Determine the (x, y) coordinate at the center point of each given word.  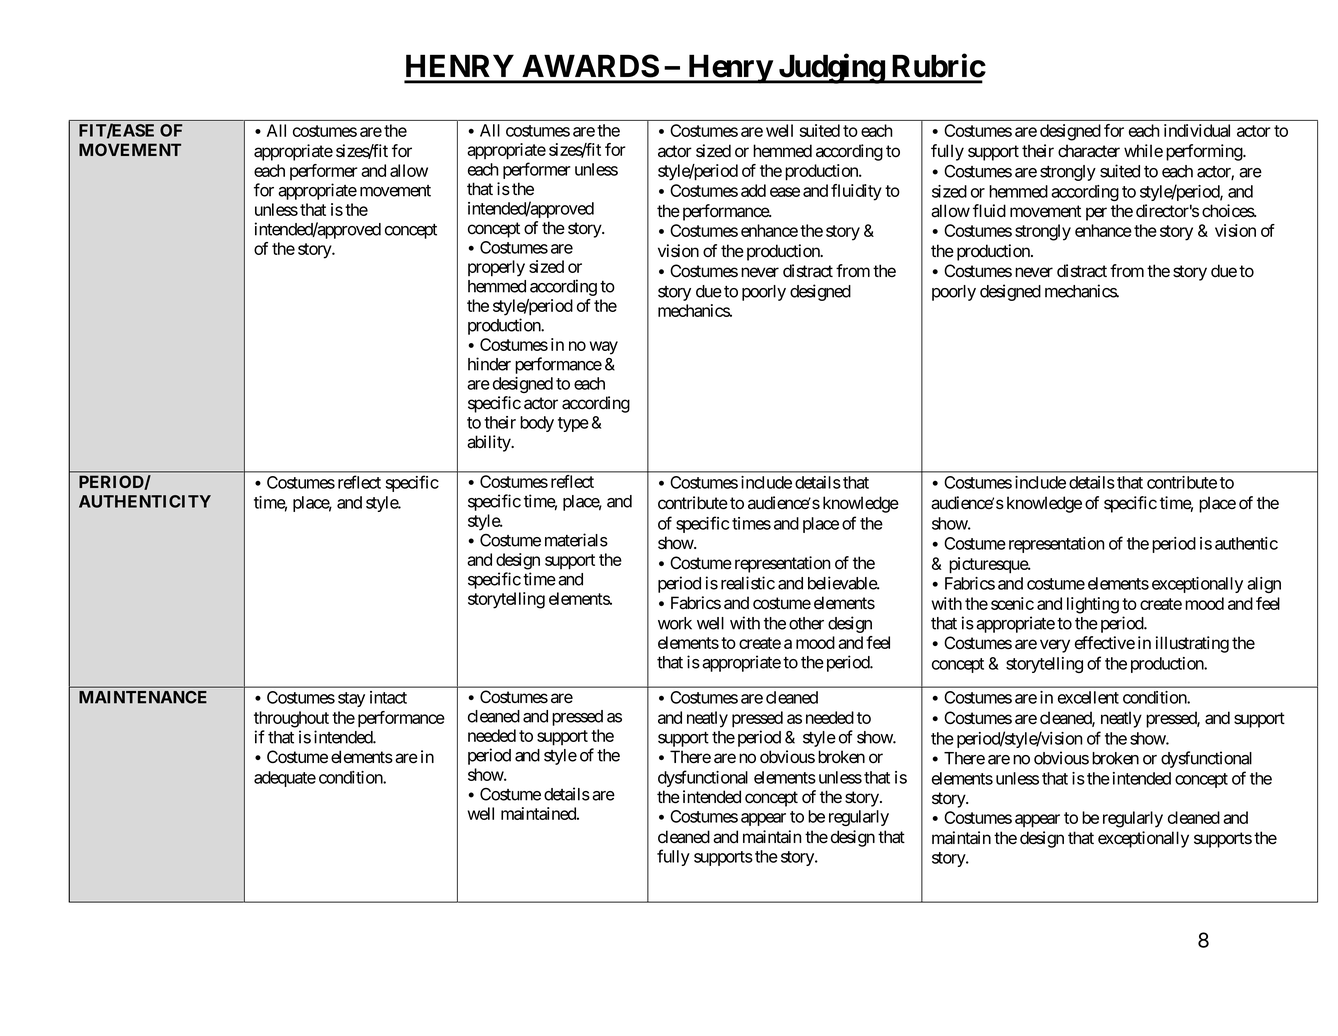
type (573, 424)
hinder (489, 364)
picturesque (989, 565)
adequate (285, 779)
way (604, 348)
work (675, 623)
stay (351, 699)
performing (1205, 152)
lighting (1093, 605)
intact (388, 697)
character (1089, 151)
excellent (1088, 697)
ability (489, 443)
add (753, 190)
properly (496, 268)
